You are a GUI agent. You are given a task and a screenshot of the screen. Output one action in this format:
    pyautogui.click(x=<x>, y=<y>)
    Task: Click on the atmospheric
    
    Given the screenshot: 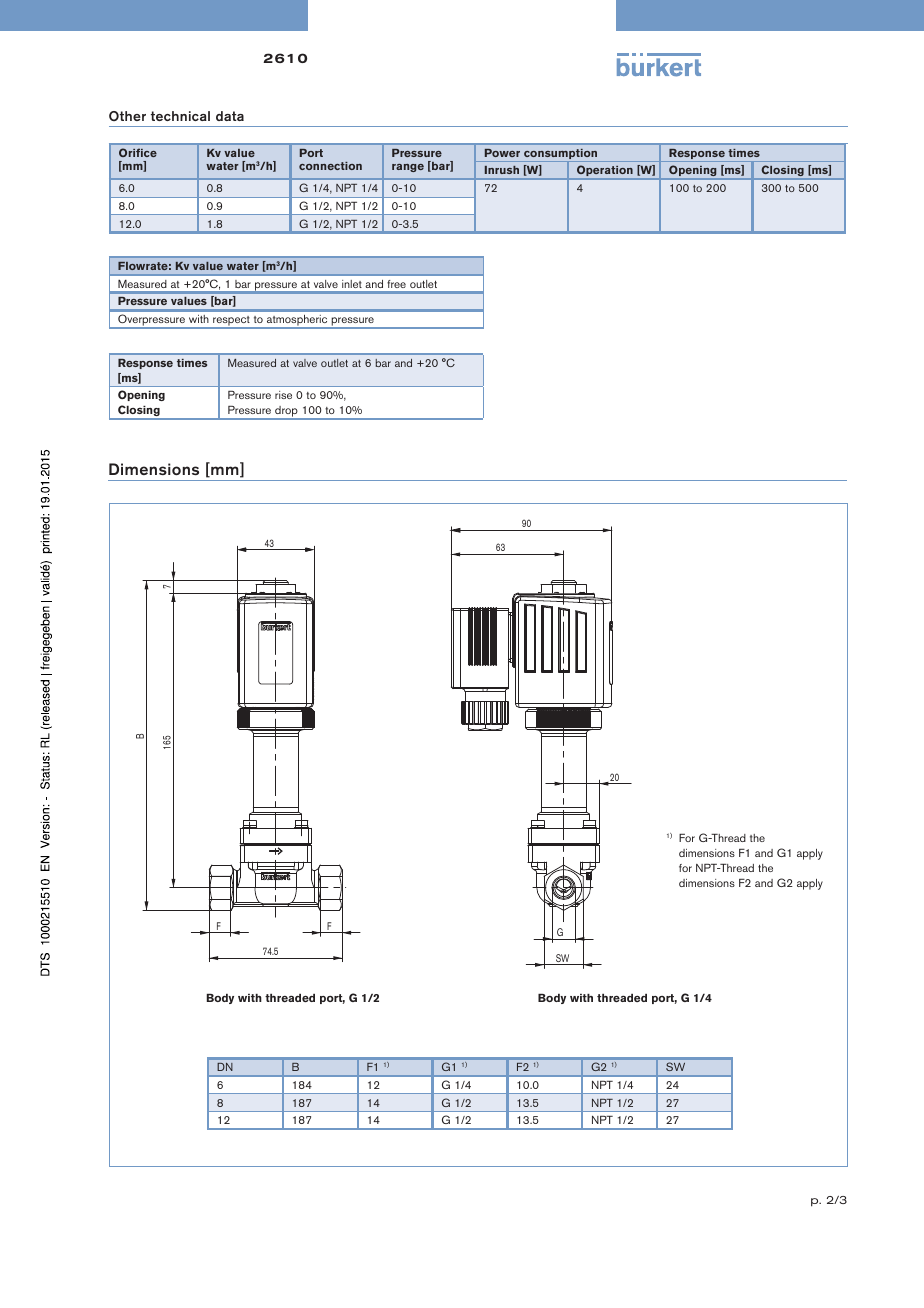 What is the action you would take?
    pyautogui.click(x=297, y=322)
